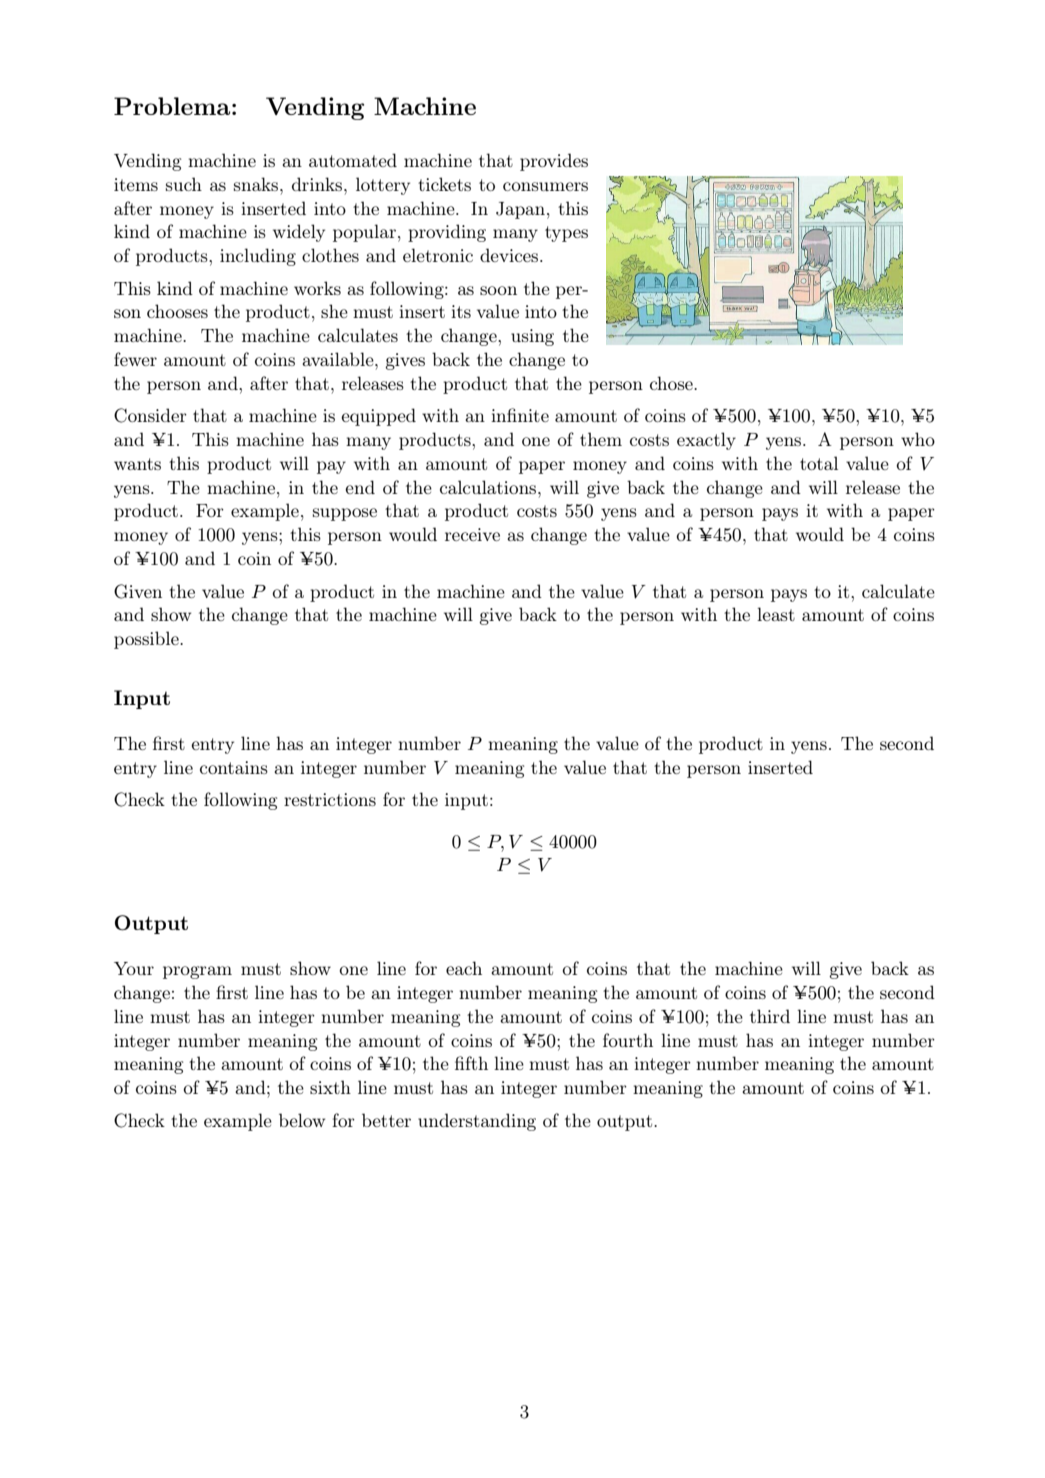 The height and width of the screenshot is (1478, 1045). Describe the element at coordinates (477, 1122) in the screenshot. I see `understanding` at that location.
